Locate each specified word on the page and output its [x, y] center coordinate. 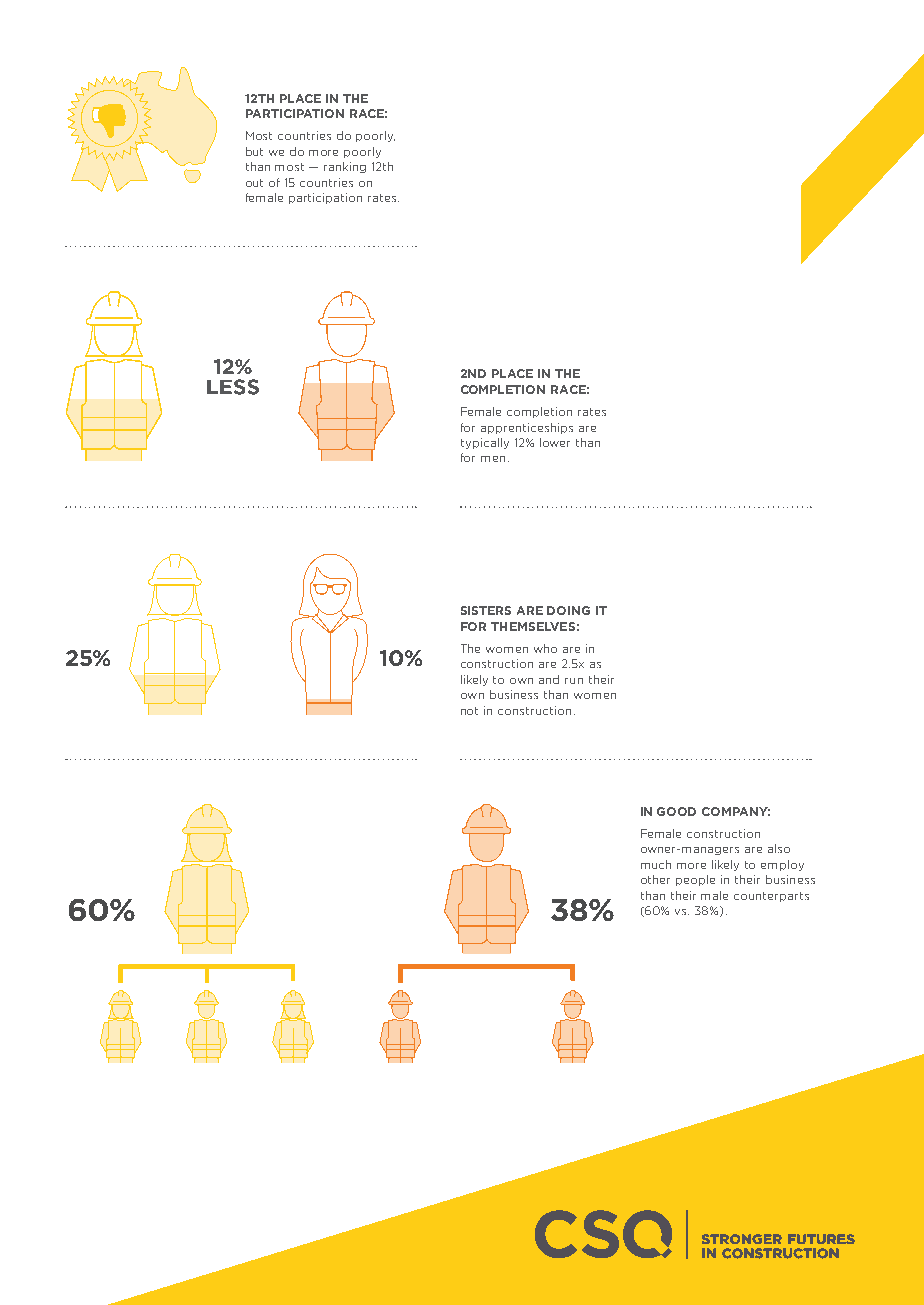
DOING [568, 610]
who [545, 648]
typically [485, 443]
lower [555, 442]
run [574, 681]
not [469, 711]
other [655, 879]
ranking [345, 167]
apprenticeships [527, 428]
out [254, 183]
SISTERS [486, 610]
